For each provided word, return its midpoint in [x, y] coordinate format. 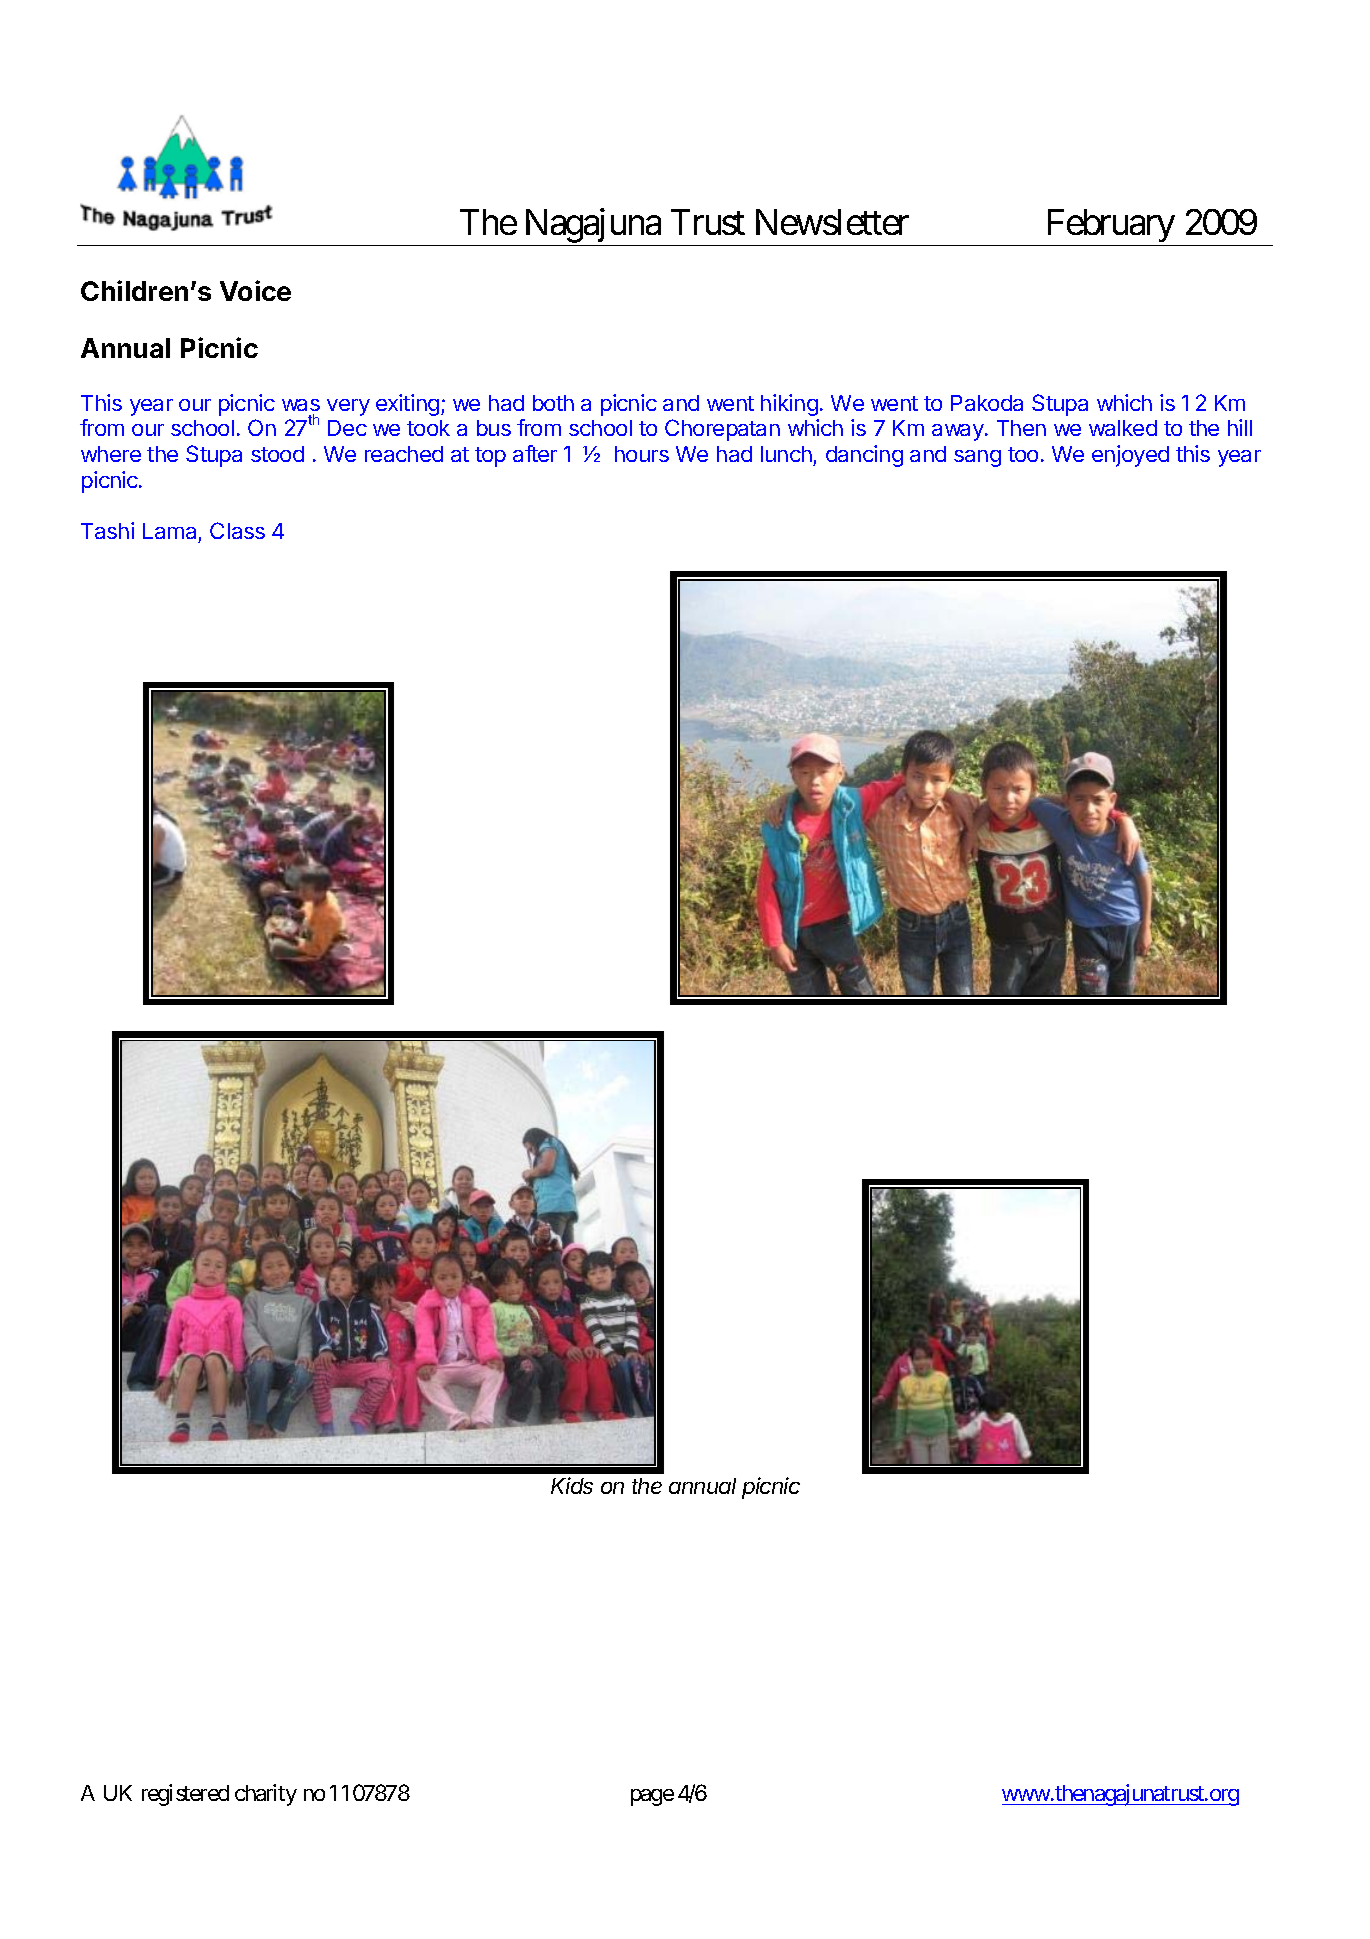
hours [642, 454]
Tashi [107, 530]
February [1111, 225]
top [490, 457]
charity [266, 1795]
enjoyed [1130, 456]
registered [185, 1795]
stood [277, 454]
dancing [864, 456]
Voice [255, 290]
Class [237, 530]
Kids [572, 1485]
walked [1123, 428]
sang [977, 458]
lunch [786, 454]
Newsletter [832, 222]
